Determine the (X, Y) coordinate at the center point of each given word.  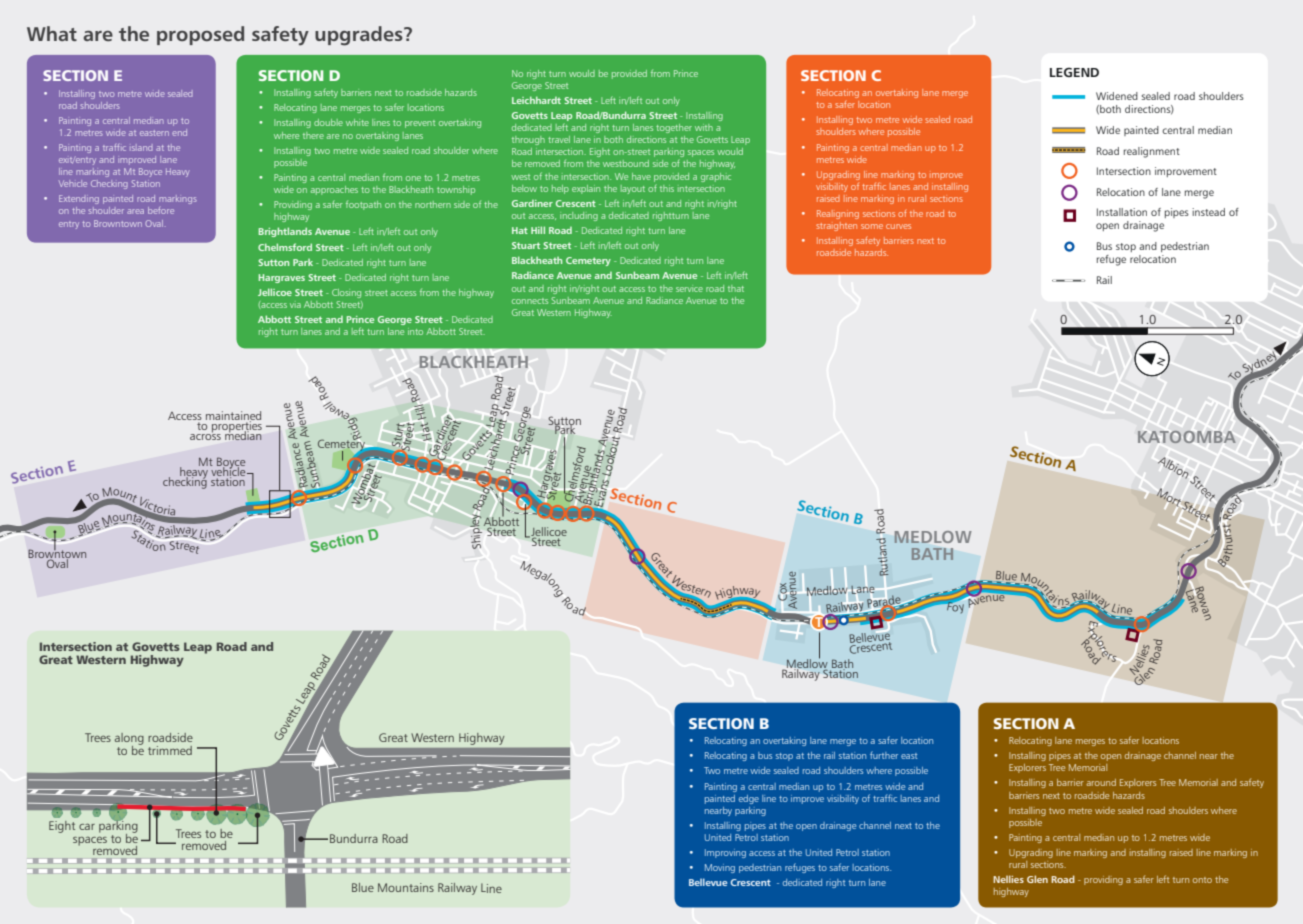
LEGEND (1074, 72)
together (674, 128)
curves (898, 226)
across (205, 435)
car (87, 827)
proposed (200, 35)
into (415, 331)
